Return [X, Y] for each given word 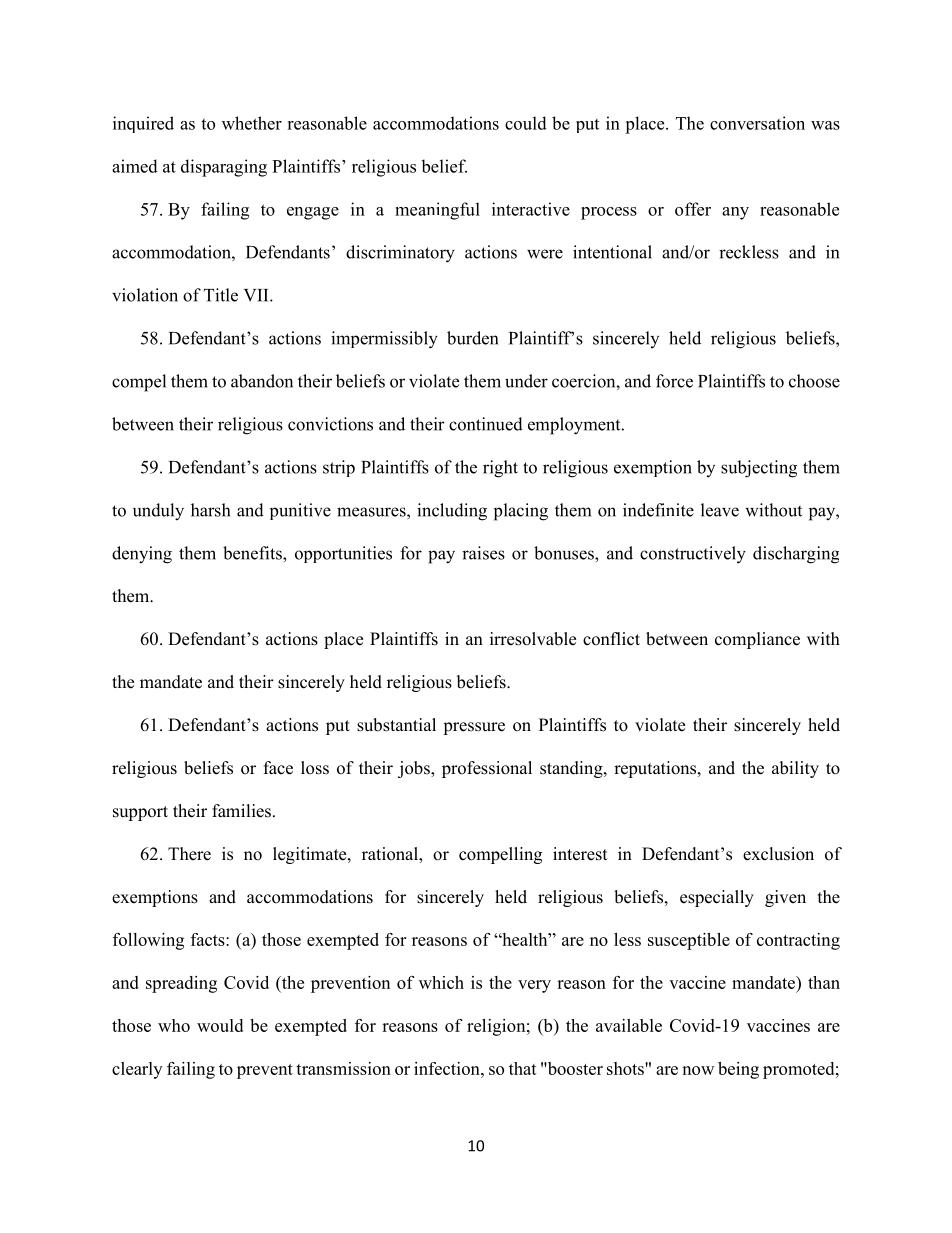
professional [487, 769]
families [241, 811]
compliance [757, 640]
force [674, 381]
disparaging [224, 168]
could [526, 123]
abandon [262, 381]
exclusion [778, 854]
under [526, 381]
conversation [757, 123]
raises [483, 553]
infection [448, 1068]
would [220, 1025]
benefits [253, 553]
